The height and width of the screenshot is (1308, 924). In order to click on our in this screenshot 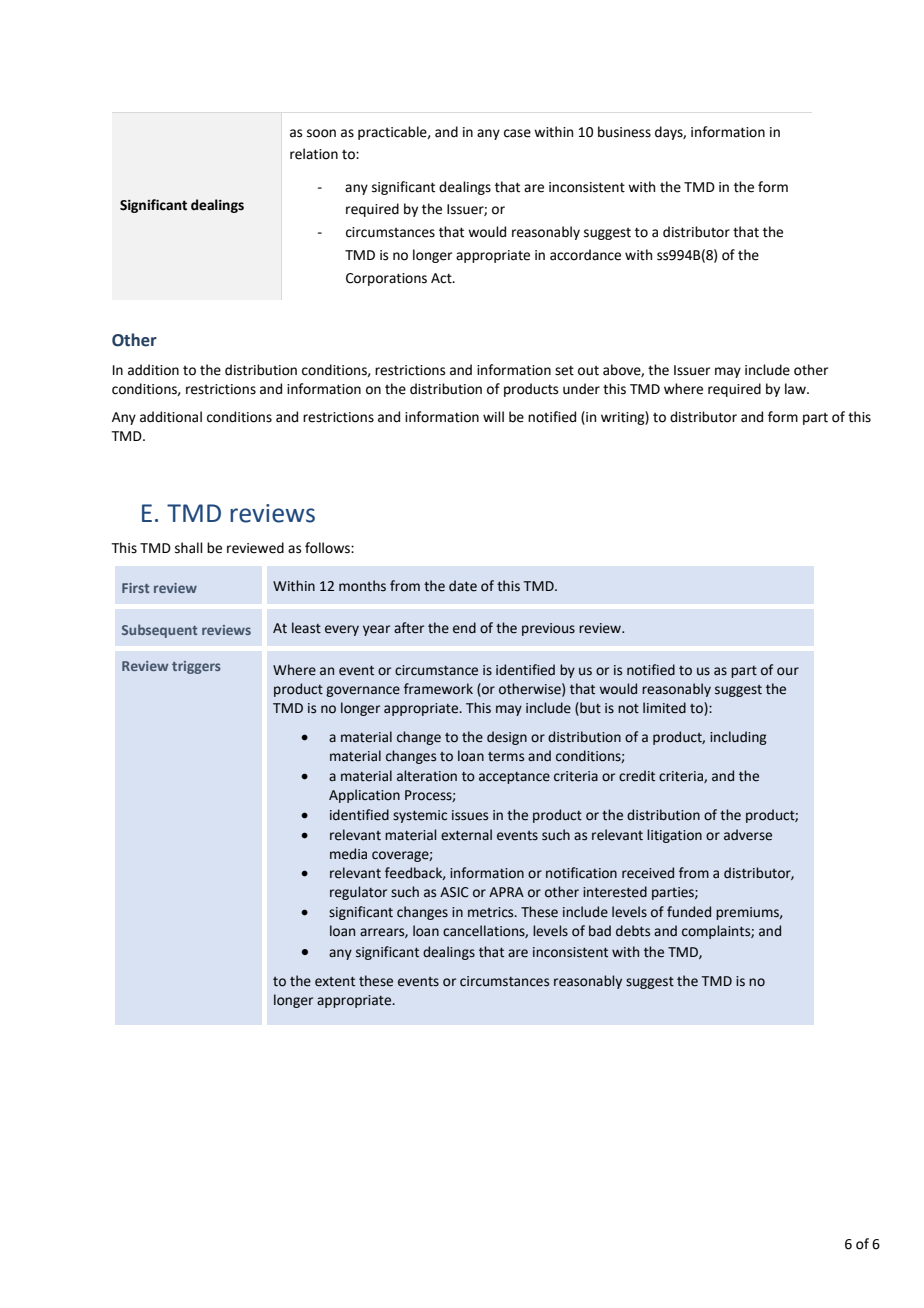, I will do `click(788, 671)`.
